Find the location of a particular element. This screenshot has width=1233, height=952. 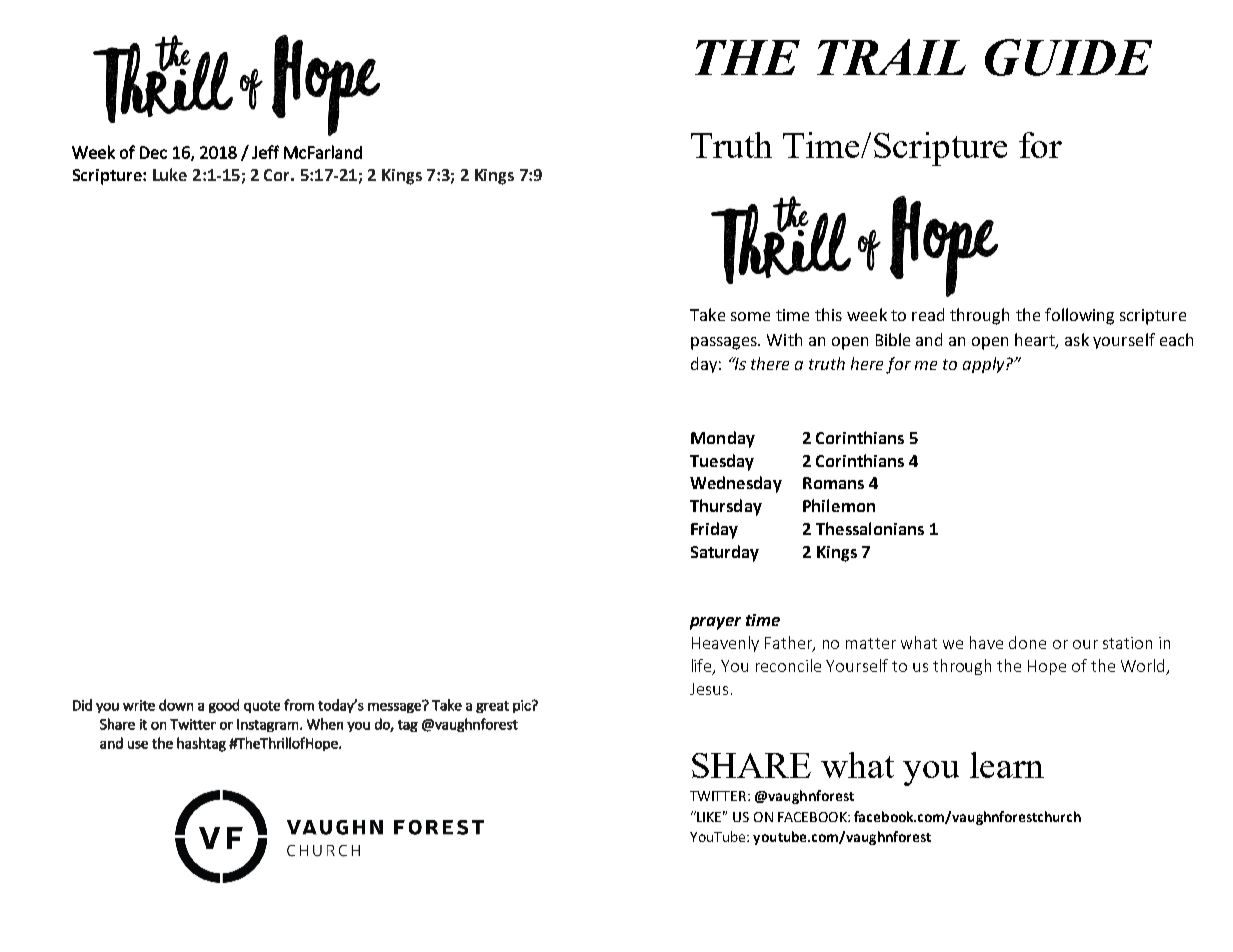

GUIDE is located at coordinates (1068, 57).
